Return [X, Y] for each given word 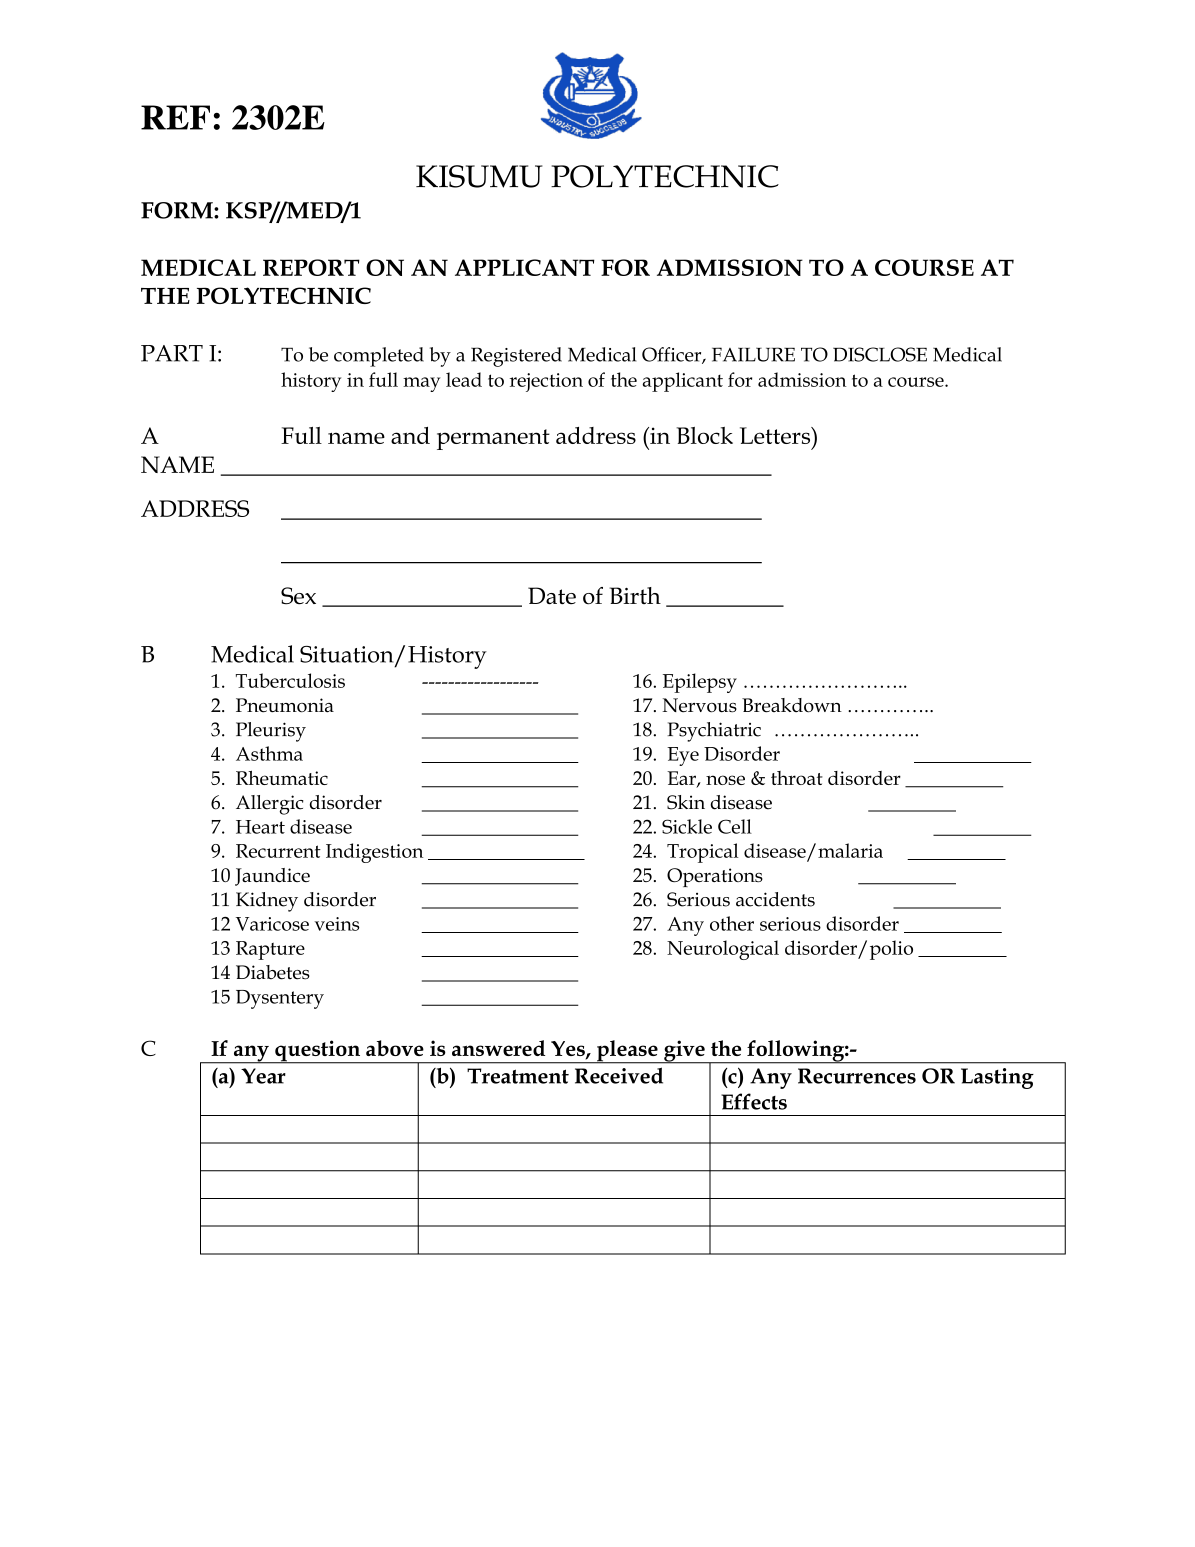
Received [619, 1075]
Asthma [269, 753]
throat [797, 778]
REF [175, 117]
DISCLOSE [880, 354]
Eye [683, 756]
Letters [776, 435]
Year [263, 1076]
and [410, 435]
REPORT [311, 267]
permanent [493, 439]
